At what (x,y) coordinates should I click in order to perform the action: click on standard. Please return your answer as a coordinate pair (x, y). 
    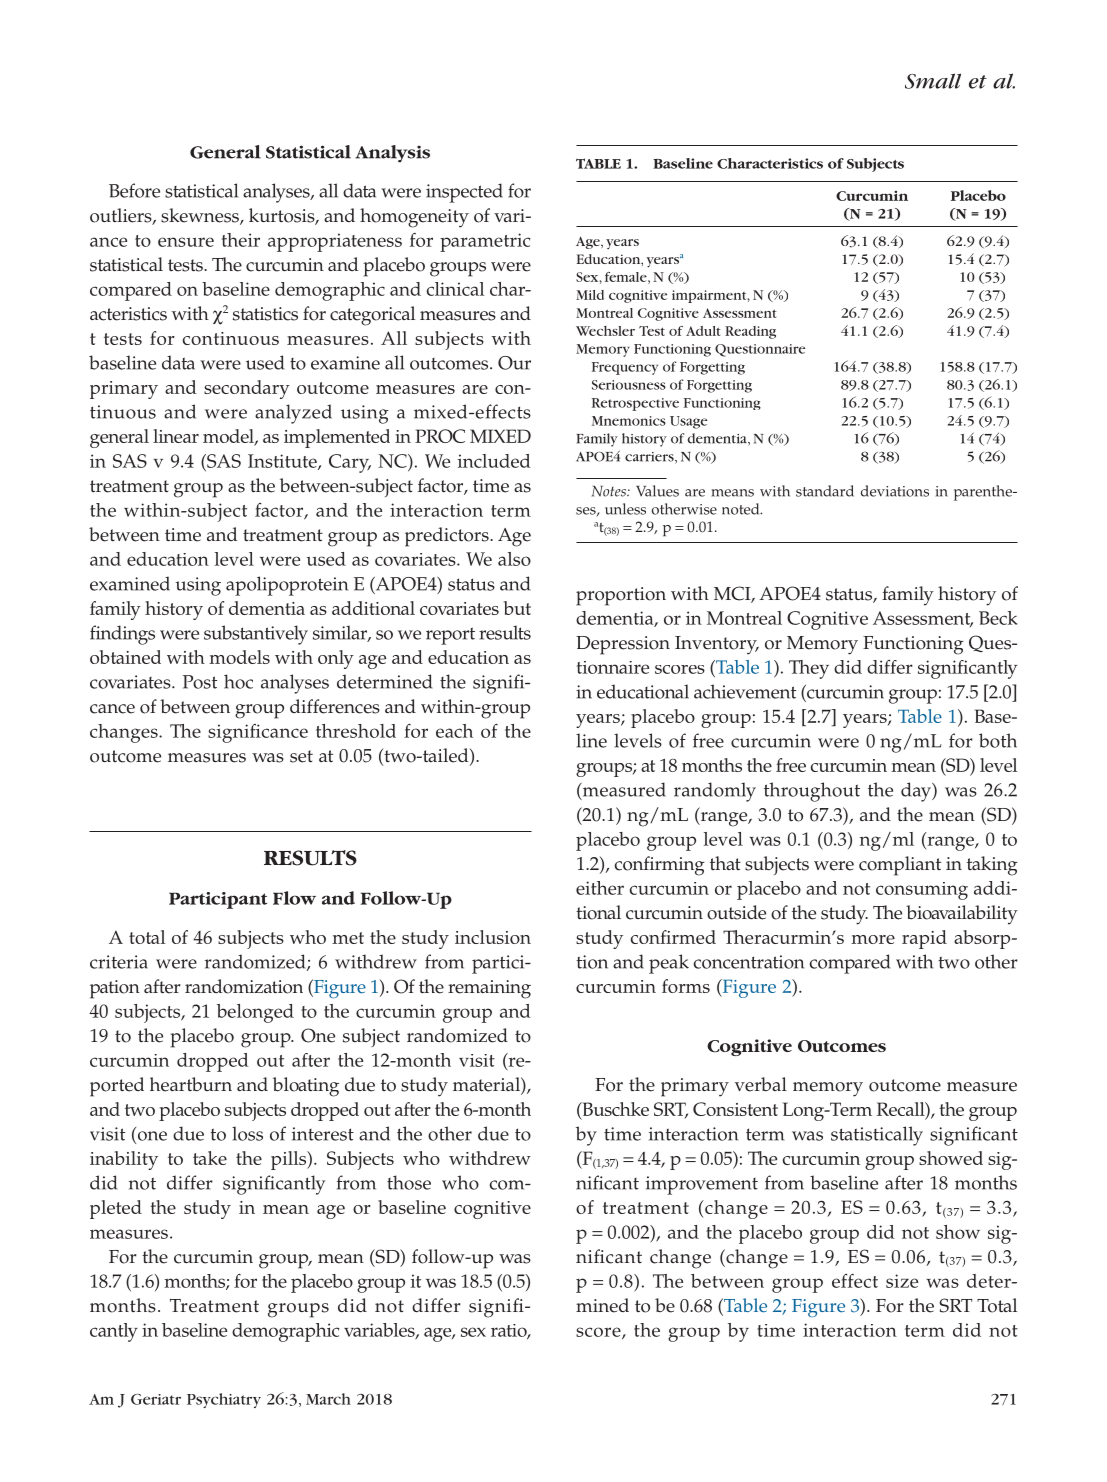
    Looking at the image, I should click on (825, 491).
